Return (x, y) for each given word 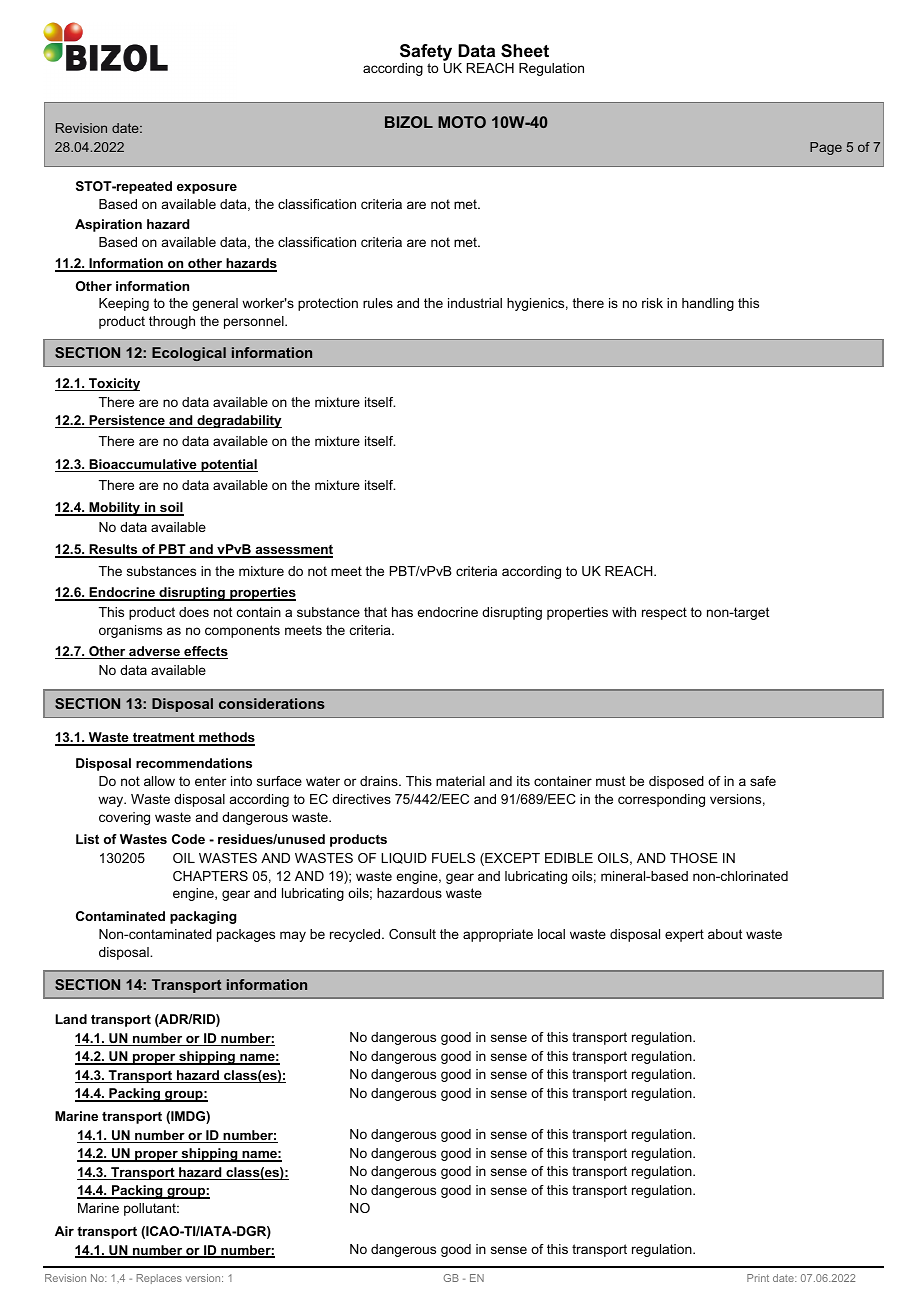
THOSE (694, 858)
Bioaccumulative (143, 465)
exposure (207, 189)
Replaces (159, 1279)
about (725, 934)
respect (664, 613)
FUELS (453, 858)
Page (826, 148)
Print (758, 1278)
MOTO (462, 122)
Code (188, 839)
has (402, 612)
